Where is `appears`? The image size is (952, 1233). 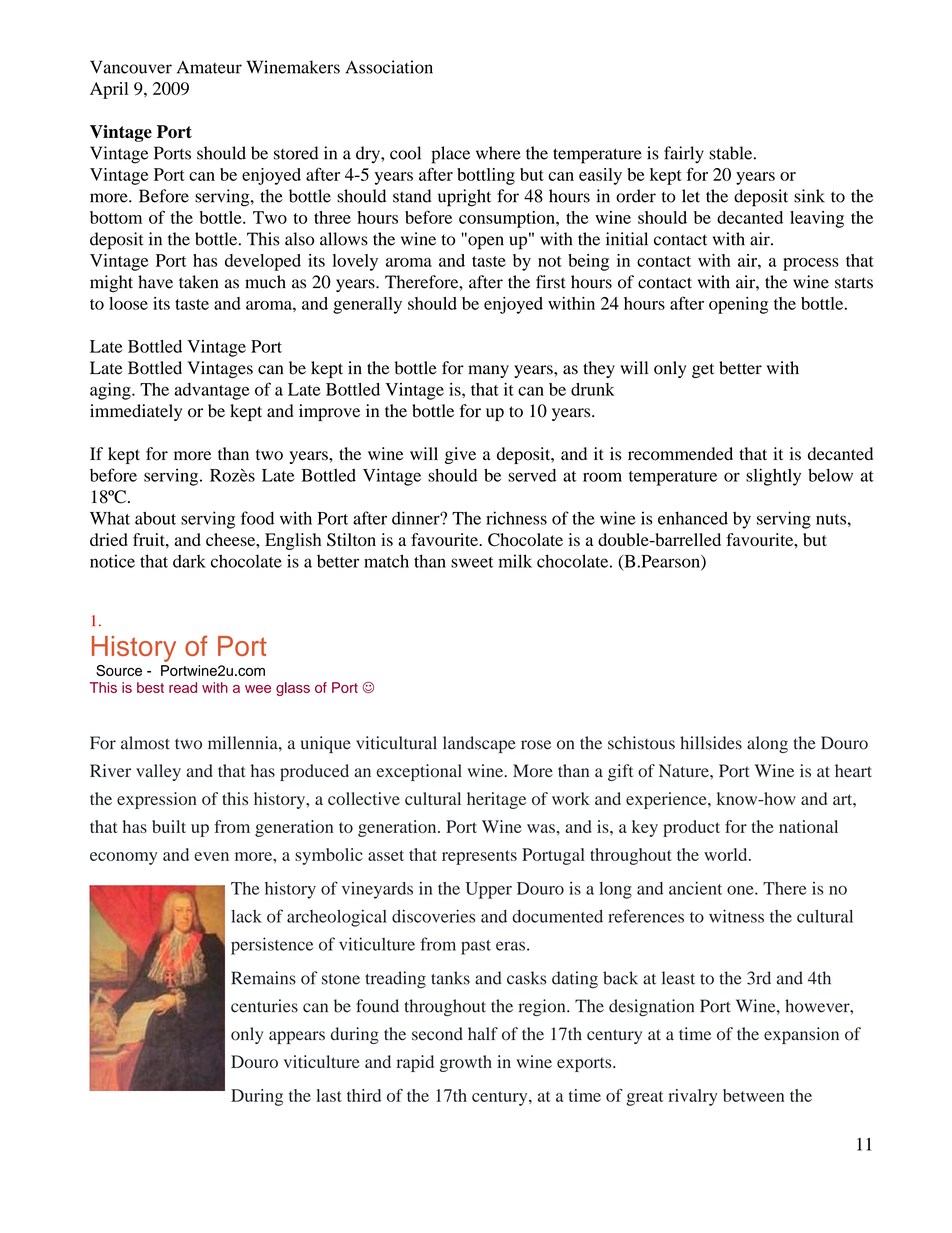
appears is located at coordinates (297, 1037).
